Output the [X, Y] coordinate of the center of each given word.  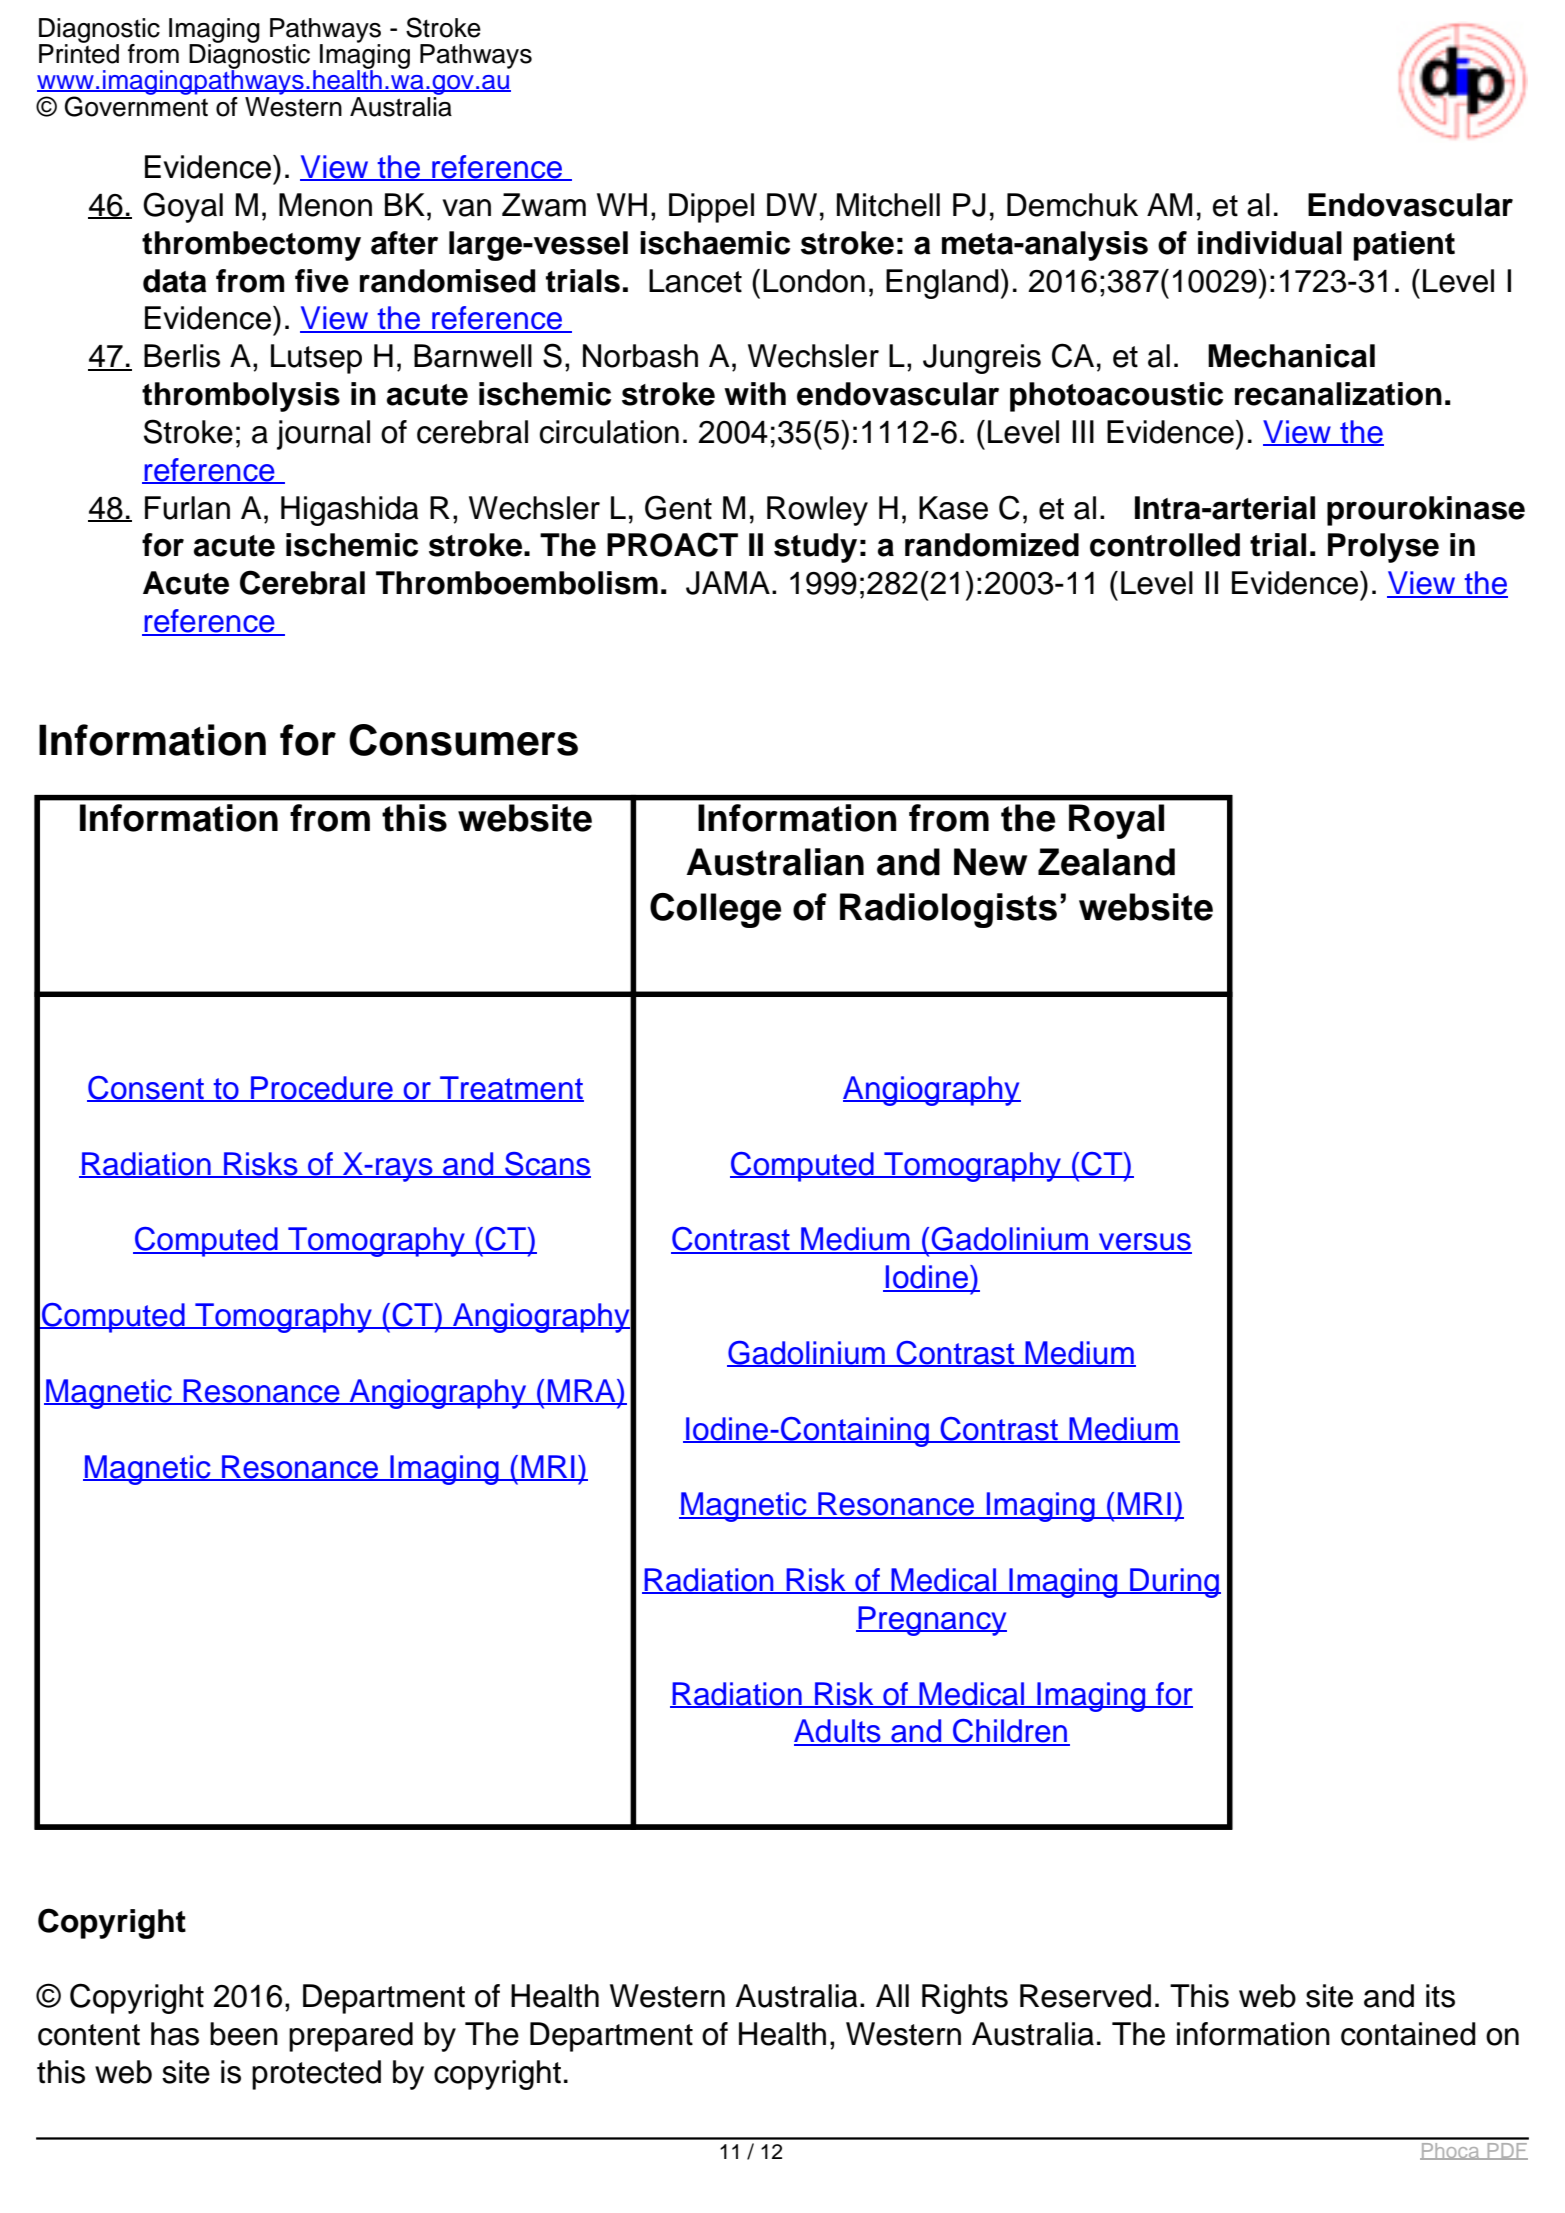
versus [1144, 1243]
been [244, 2034]
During [1174, 1583]
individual [1270, 243]
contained [1408, 2034]
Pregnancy [931, 1621]
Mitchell [888, 205]
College [715, 910]
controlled [1165, 545]
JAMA [728, 583]
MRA [582, 1391]
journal [323, 435]
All [892, 1995]
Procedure [322, 1089]
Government [136, 105]
